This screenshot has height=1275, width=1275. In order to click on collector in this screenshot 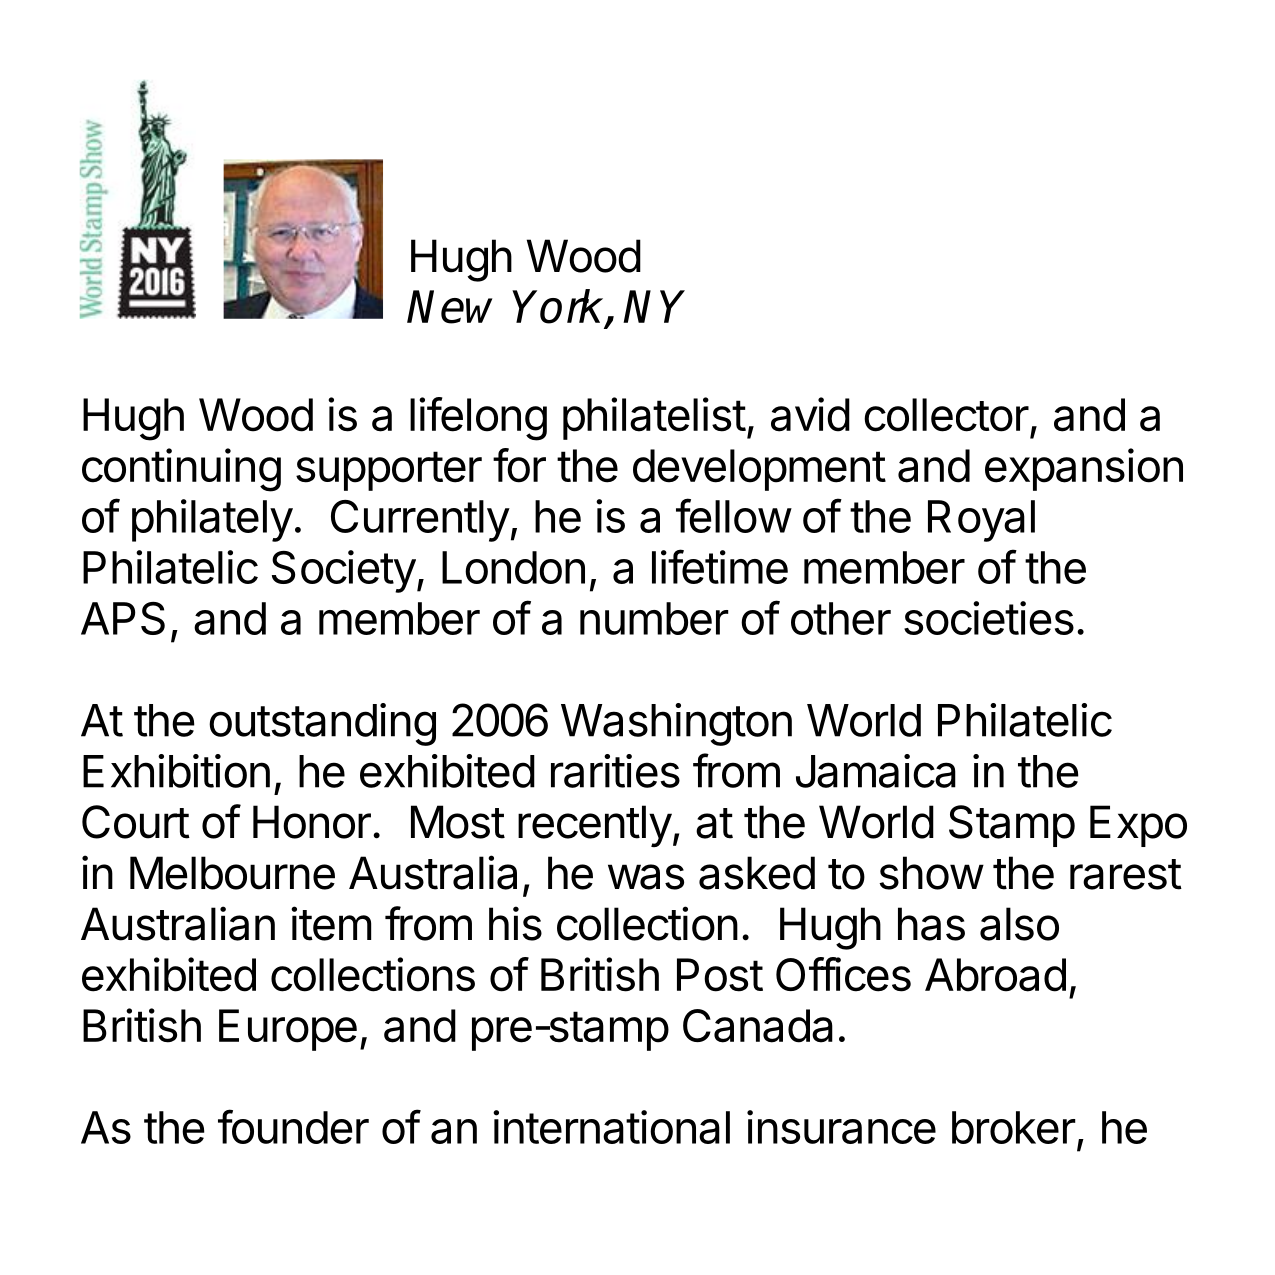, I will do `click(946, 415)`.
